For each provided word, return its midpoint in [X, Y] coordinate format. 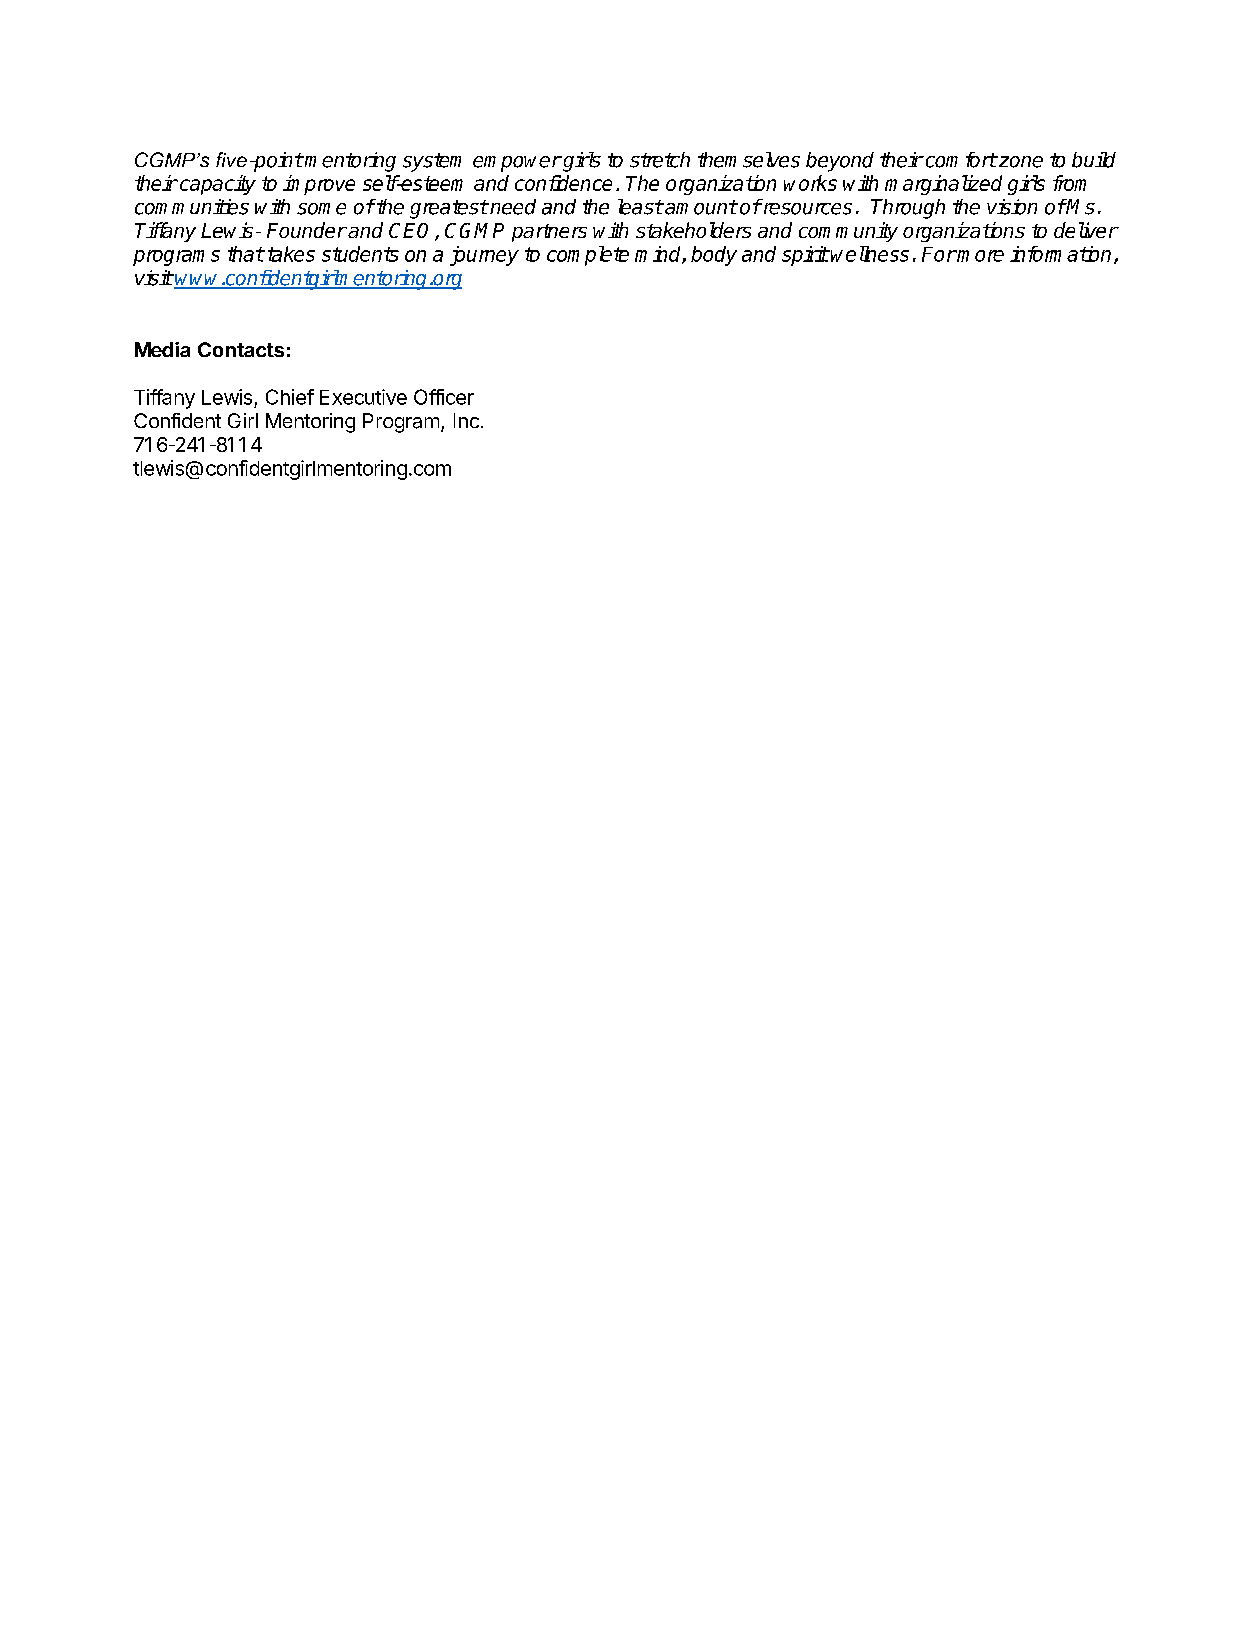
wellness [870, 254]
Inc [466, 420]
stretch [660, 160]
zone [1019, 162]
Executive [363, 397]
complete [588, 256]
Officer [444, 397]
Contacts [241, 349]
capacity [218, 185]
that [246, 254]
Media [162, 349]
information [1060, 254]
